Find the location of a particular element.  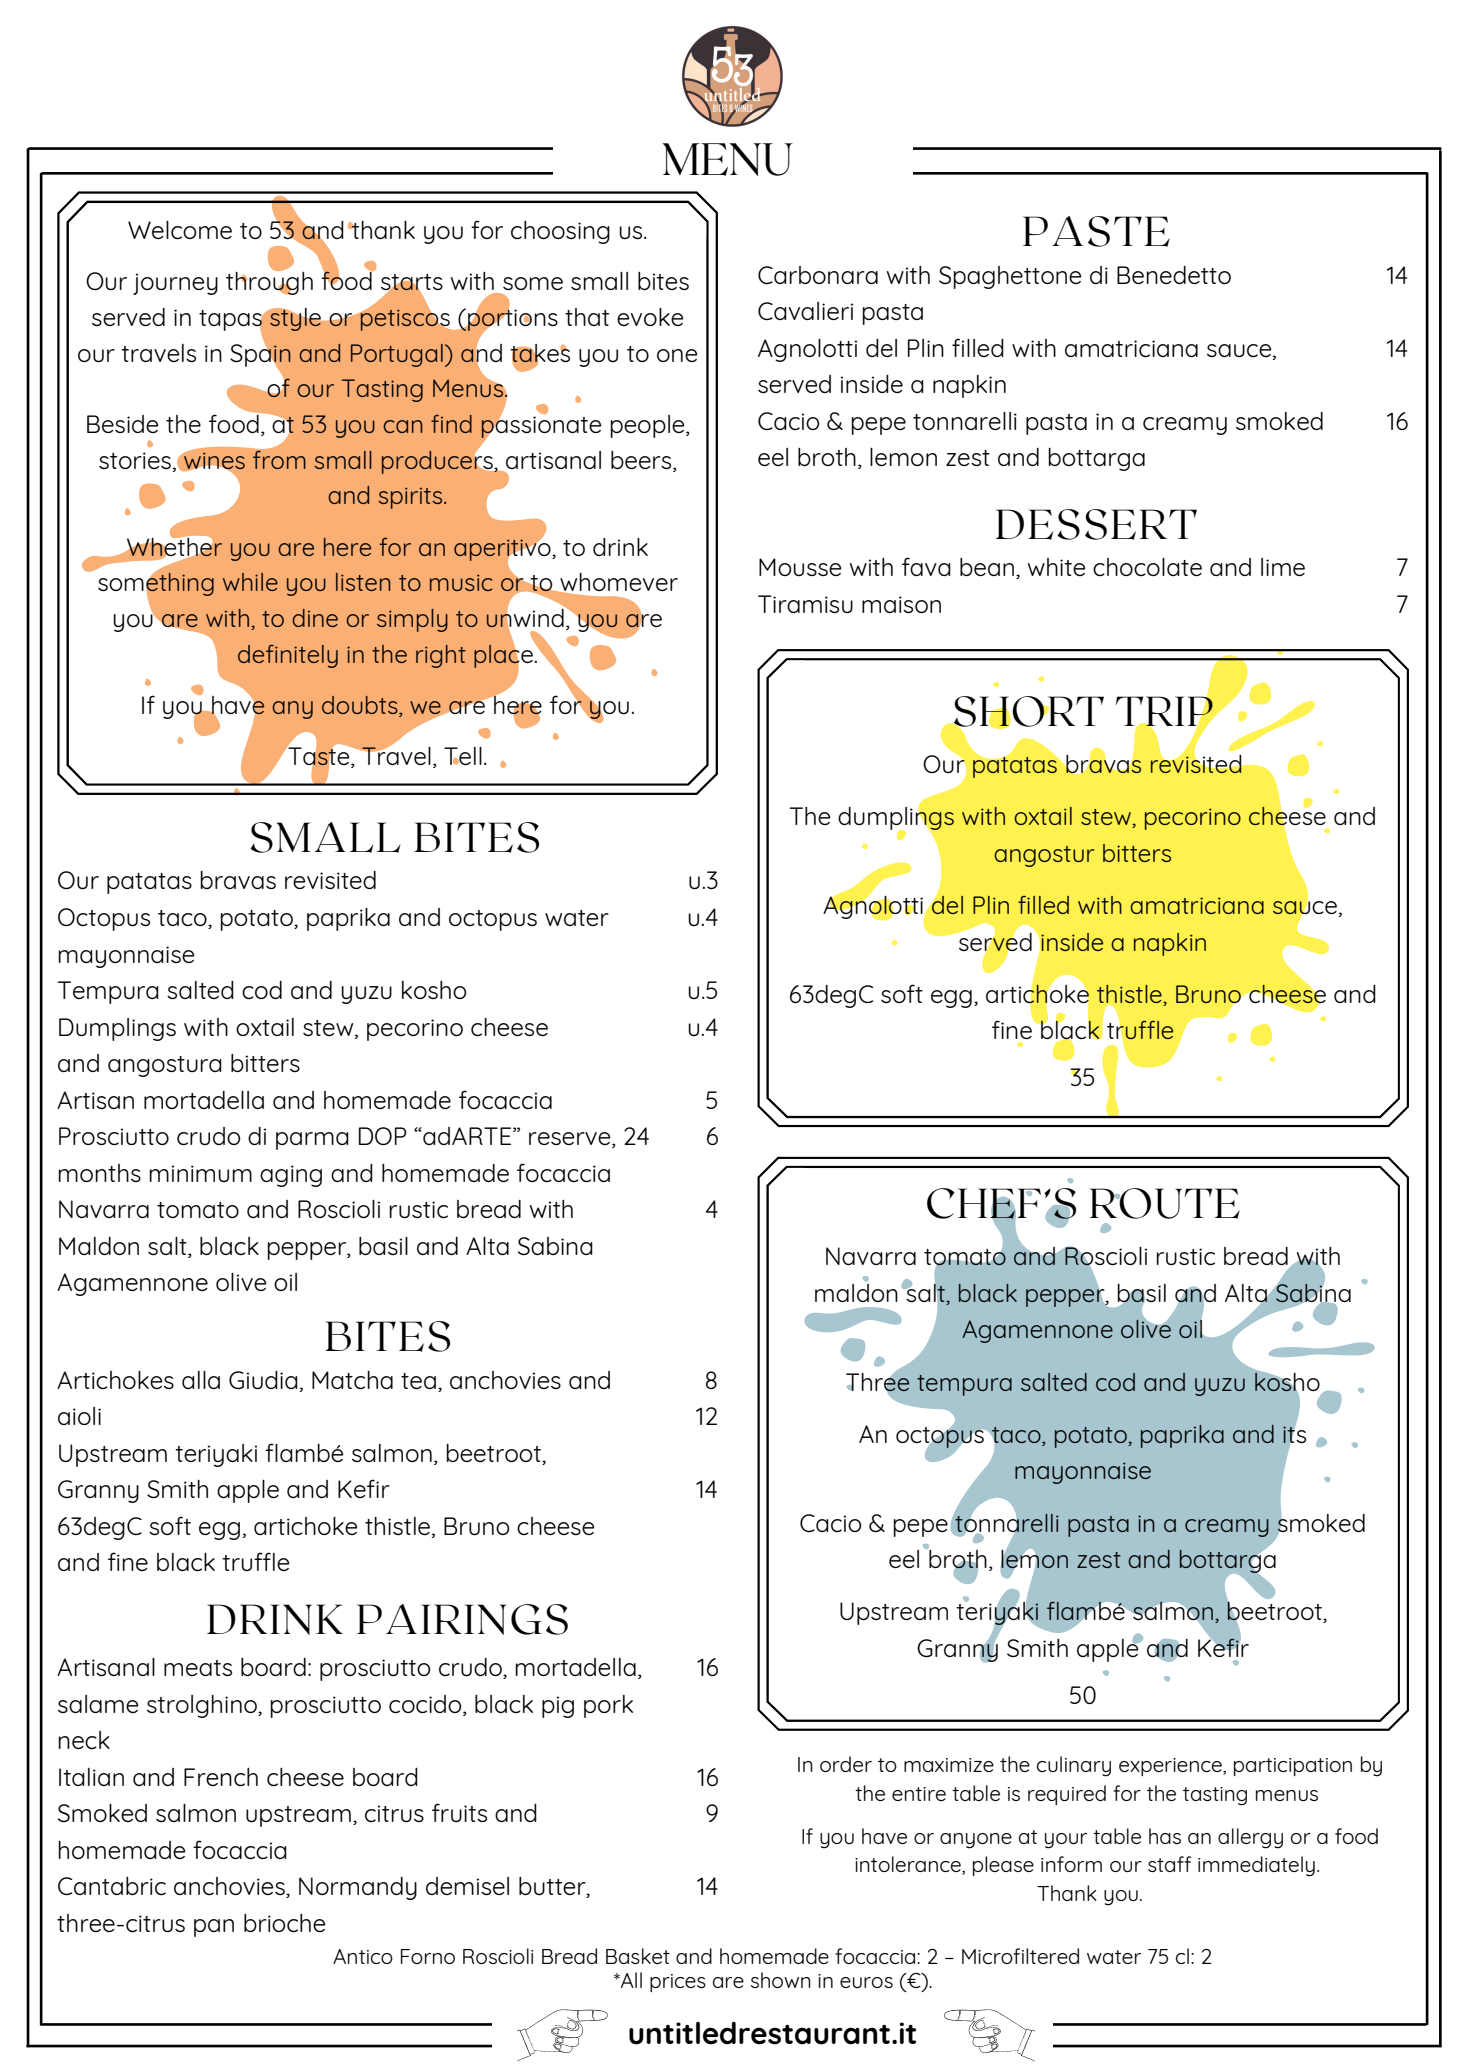

SHORT is located at coordinates (1028, 712).
